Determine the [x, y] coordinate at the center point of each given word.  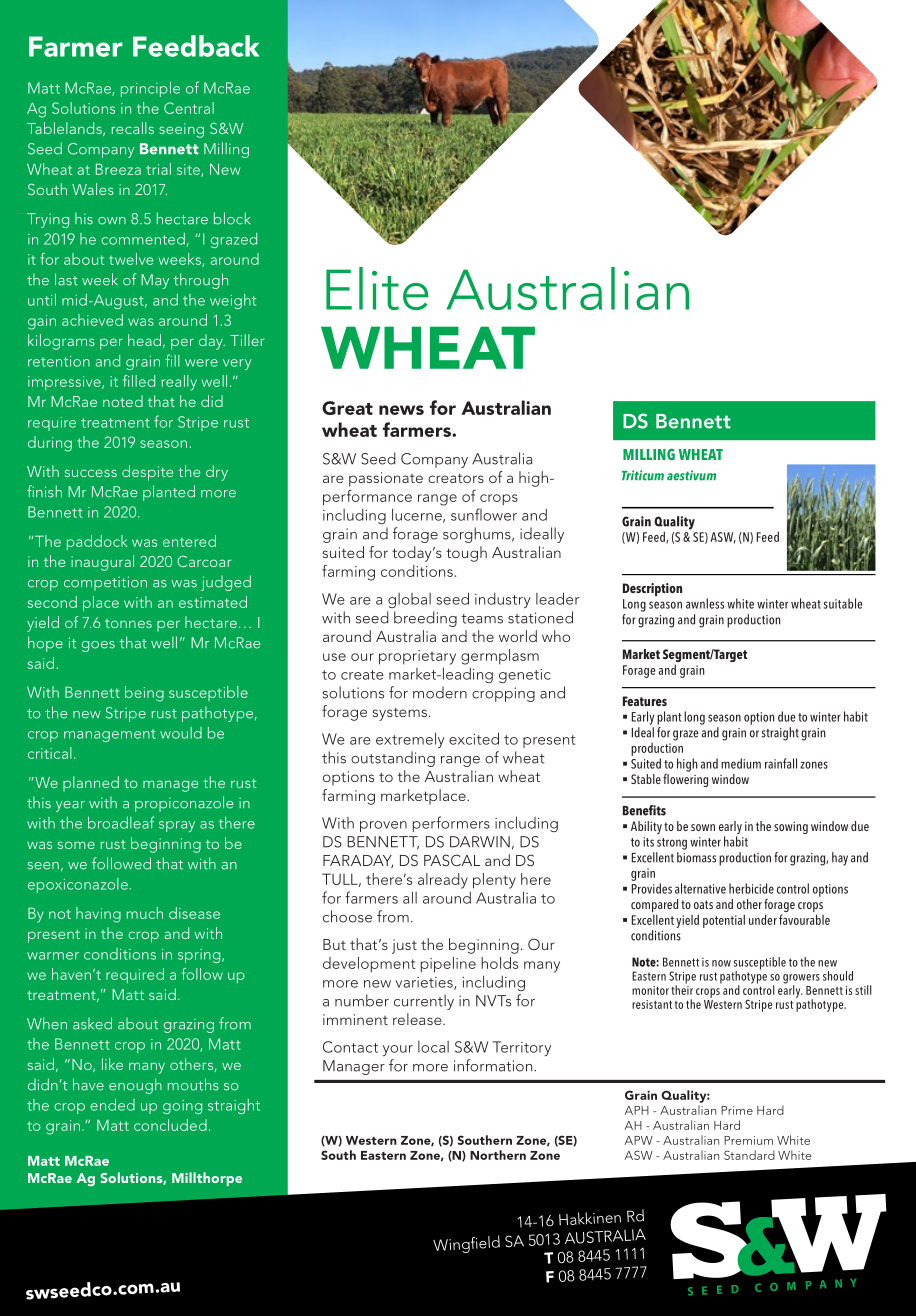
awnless [705, 603]
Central [189, 108]
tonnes [128, 623]
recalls [132, 128]
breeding [425, 619]
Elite [377, 288]
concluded [170, 1125]
